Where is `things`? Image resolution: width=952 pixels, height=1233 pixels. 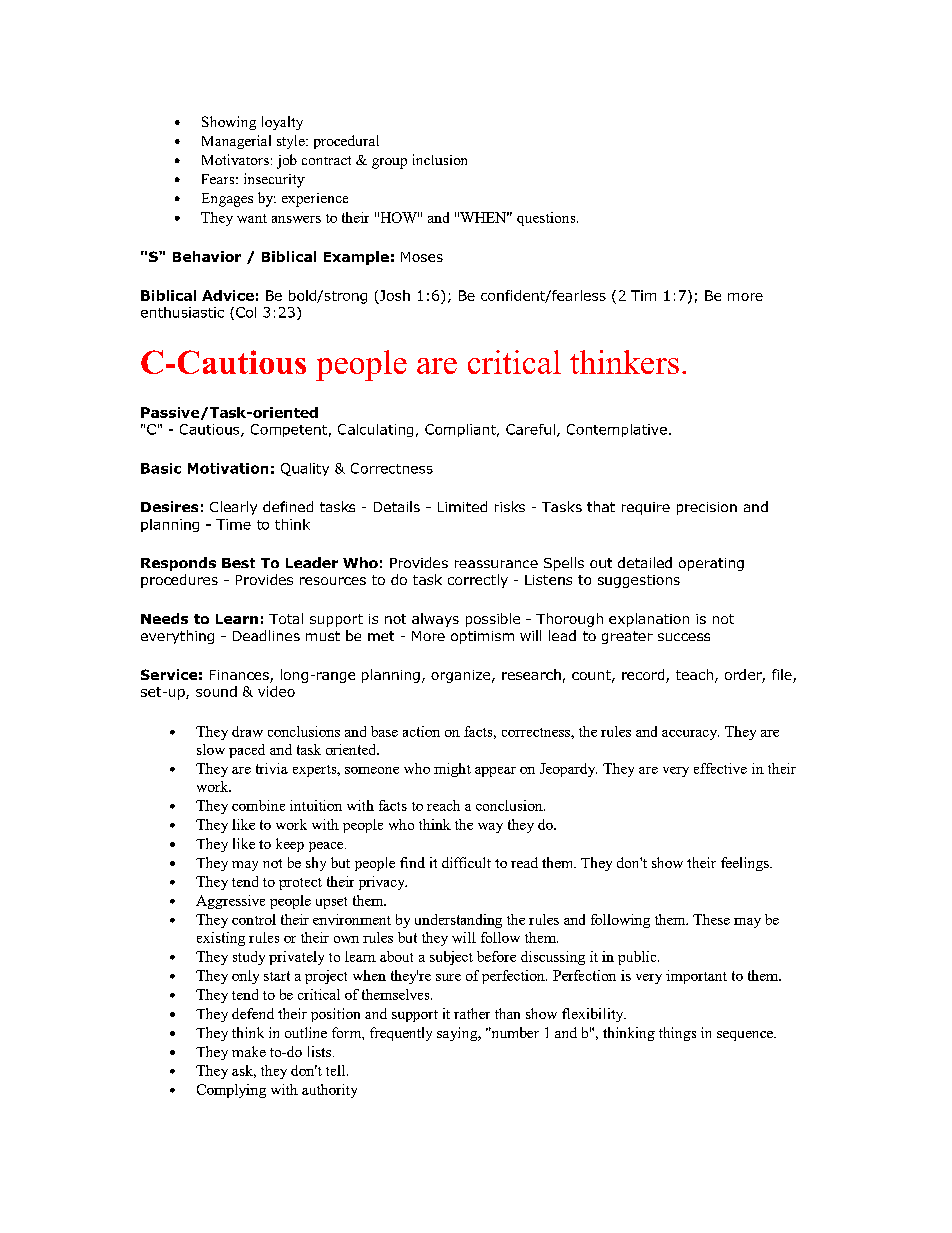
things is located at coordinates (677, 1034).
